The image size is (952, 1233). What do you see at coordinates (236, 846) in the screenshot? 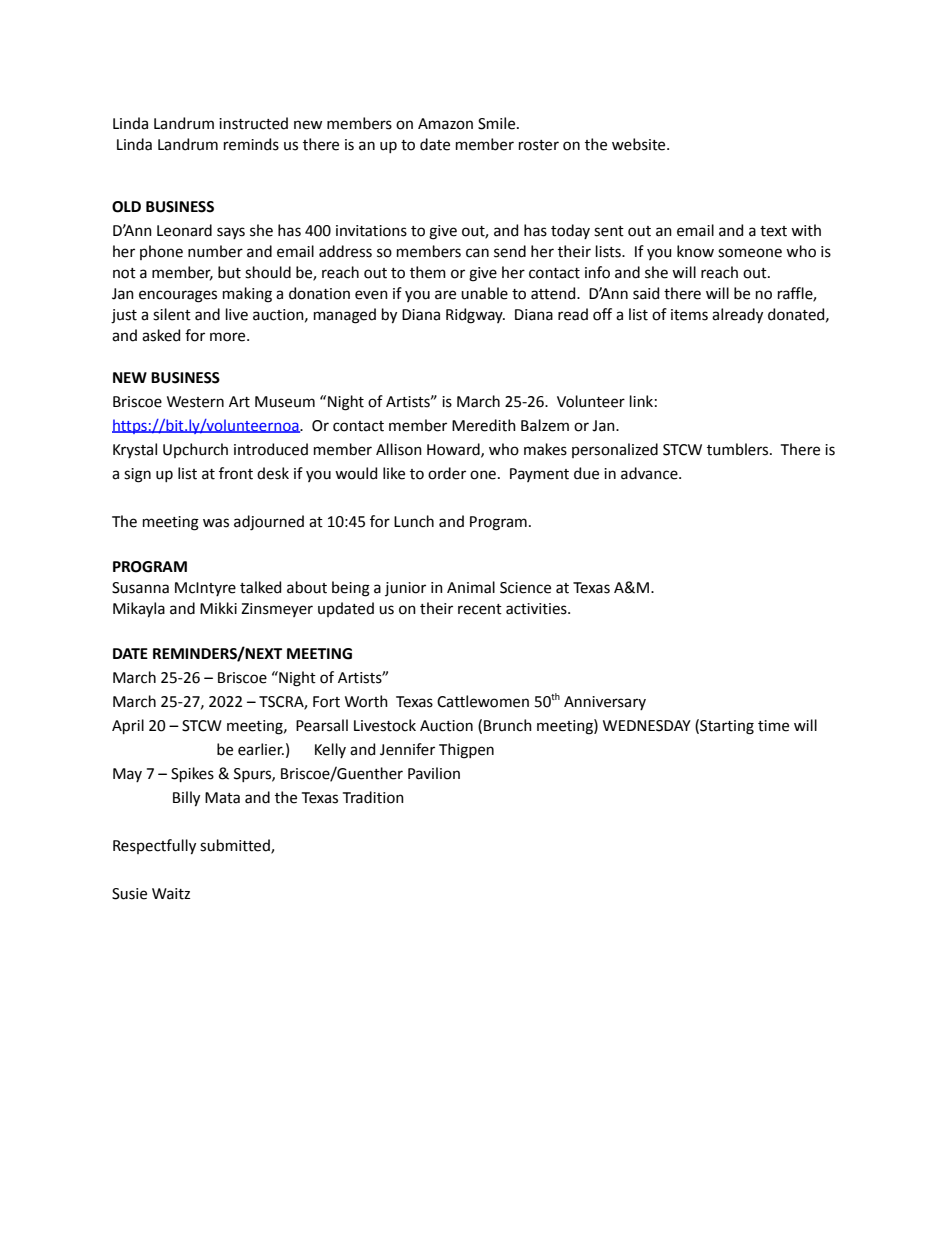
I see `submitted` at bounding box center [236, 846].
